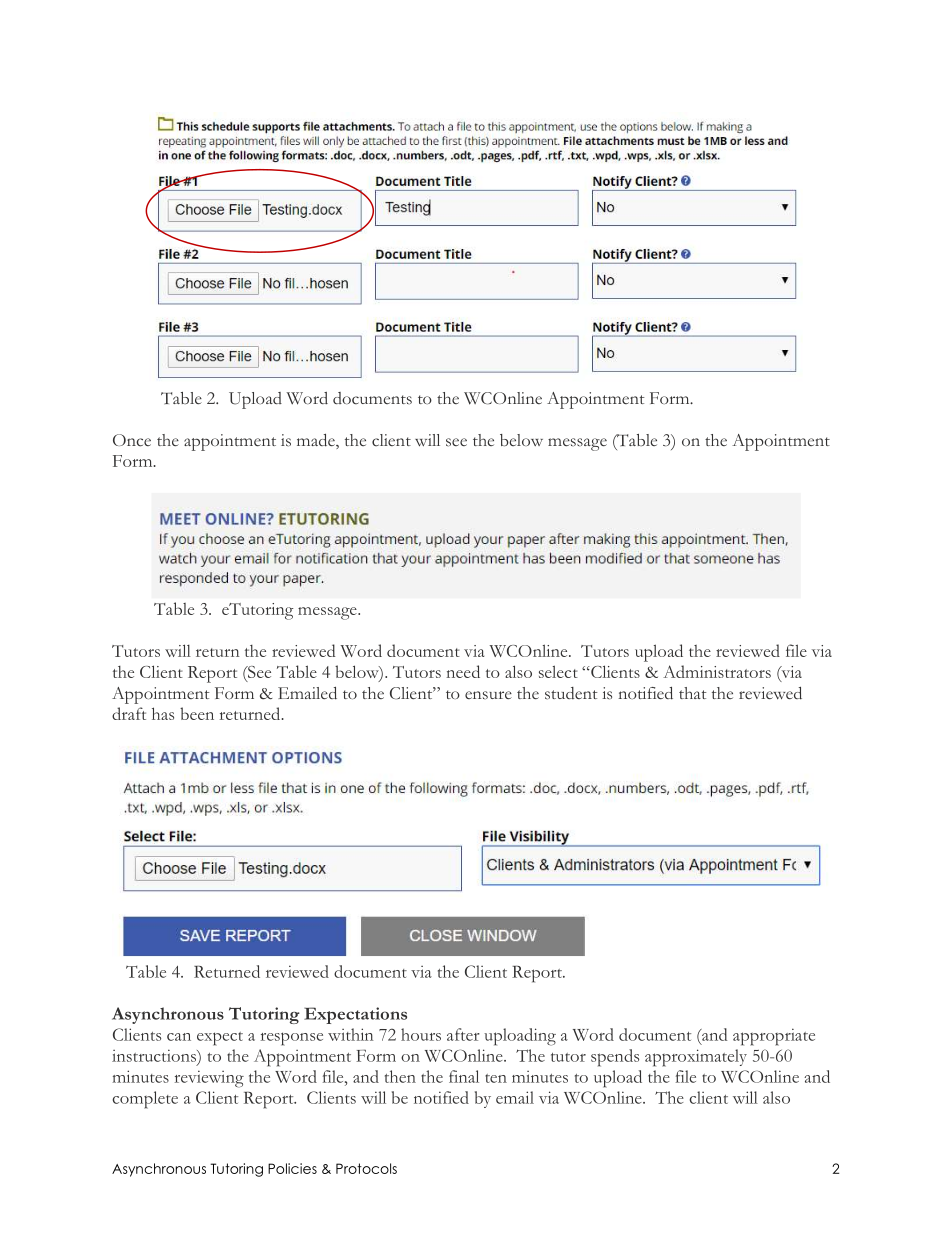 The height and width of the image is (1233, 952). Describe the element at coordinates (696, 1058) in the image. I see `approximately` at that location.
